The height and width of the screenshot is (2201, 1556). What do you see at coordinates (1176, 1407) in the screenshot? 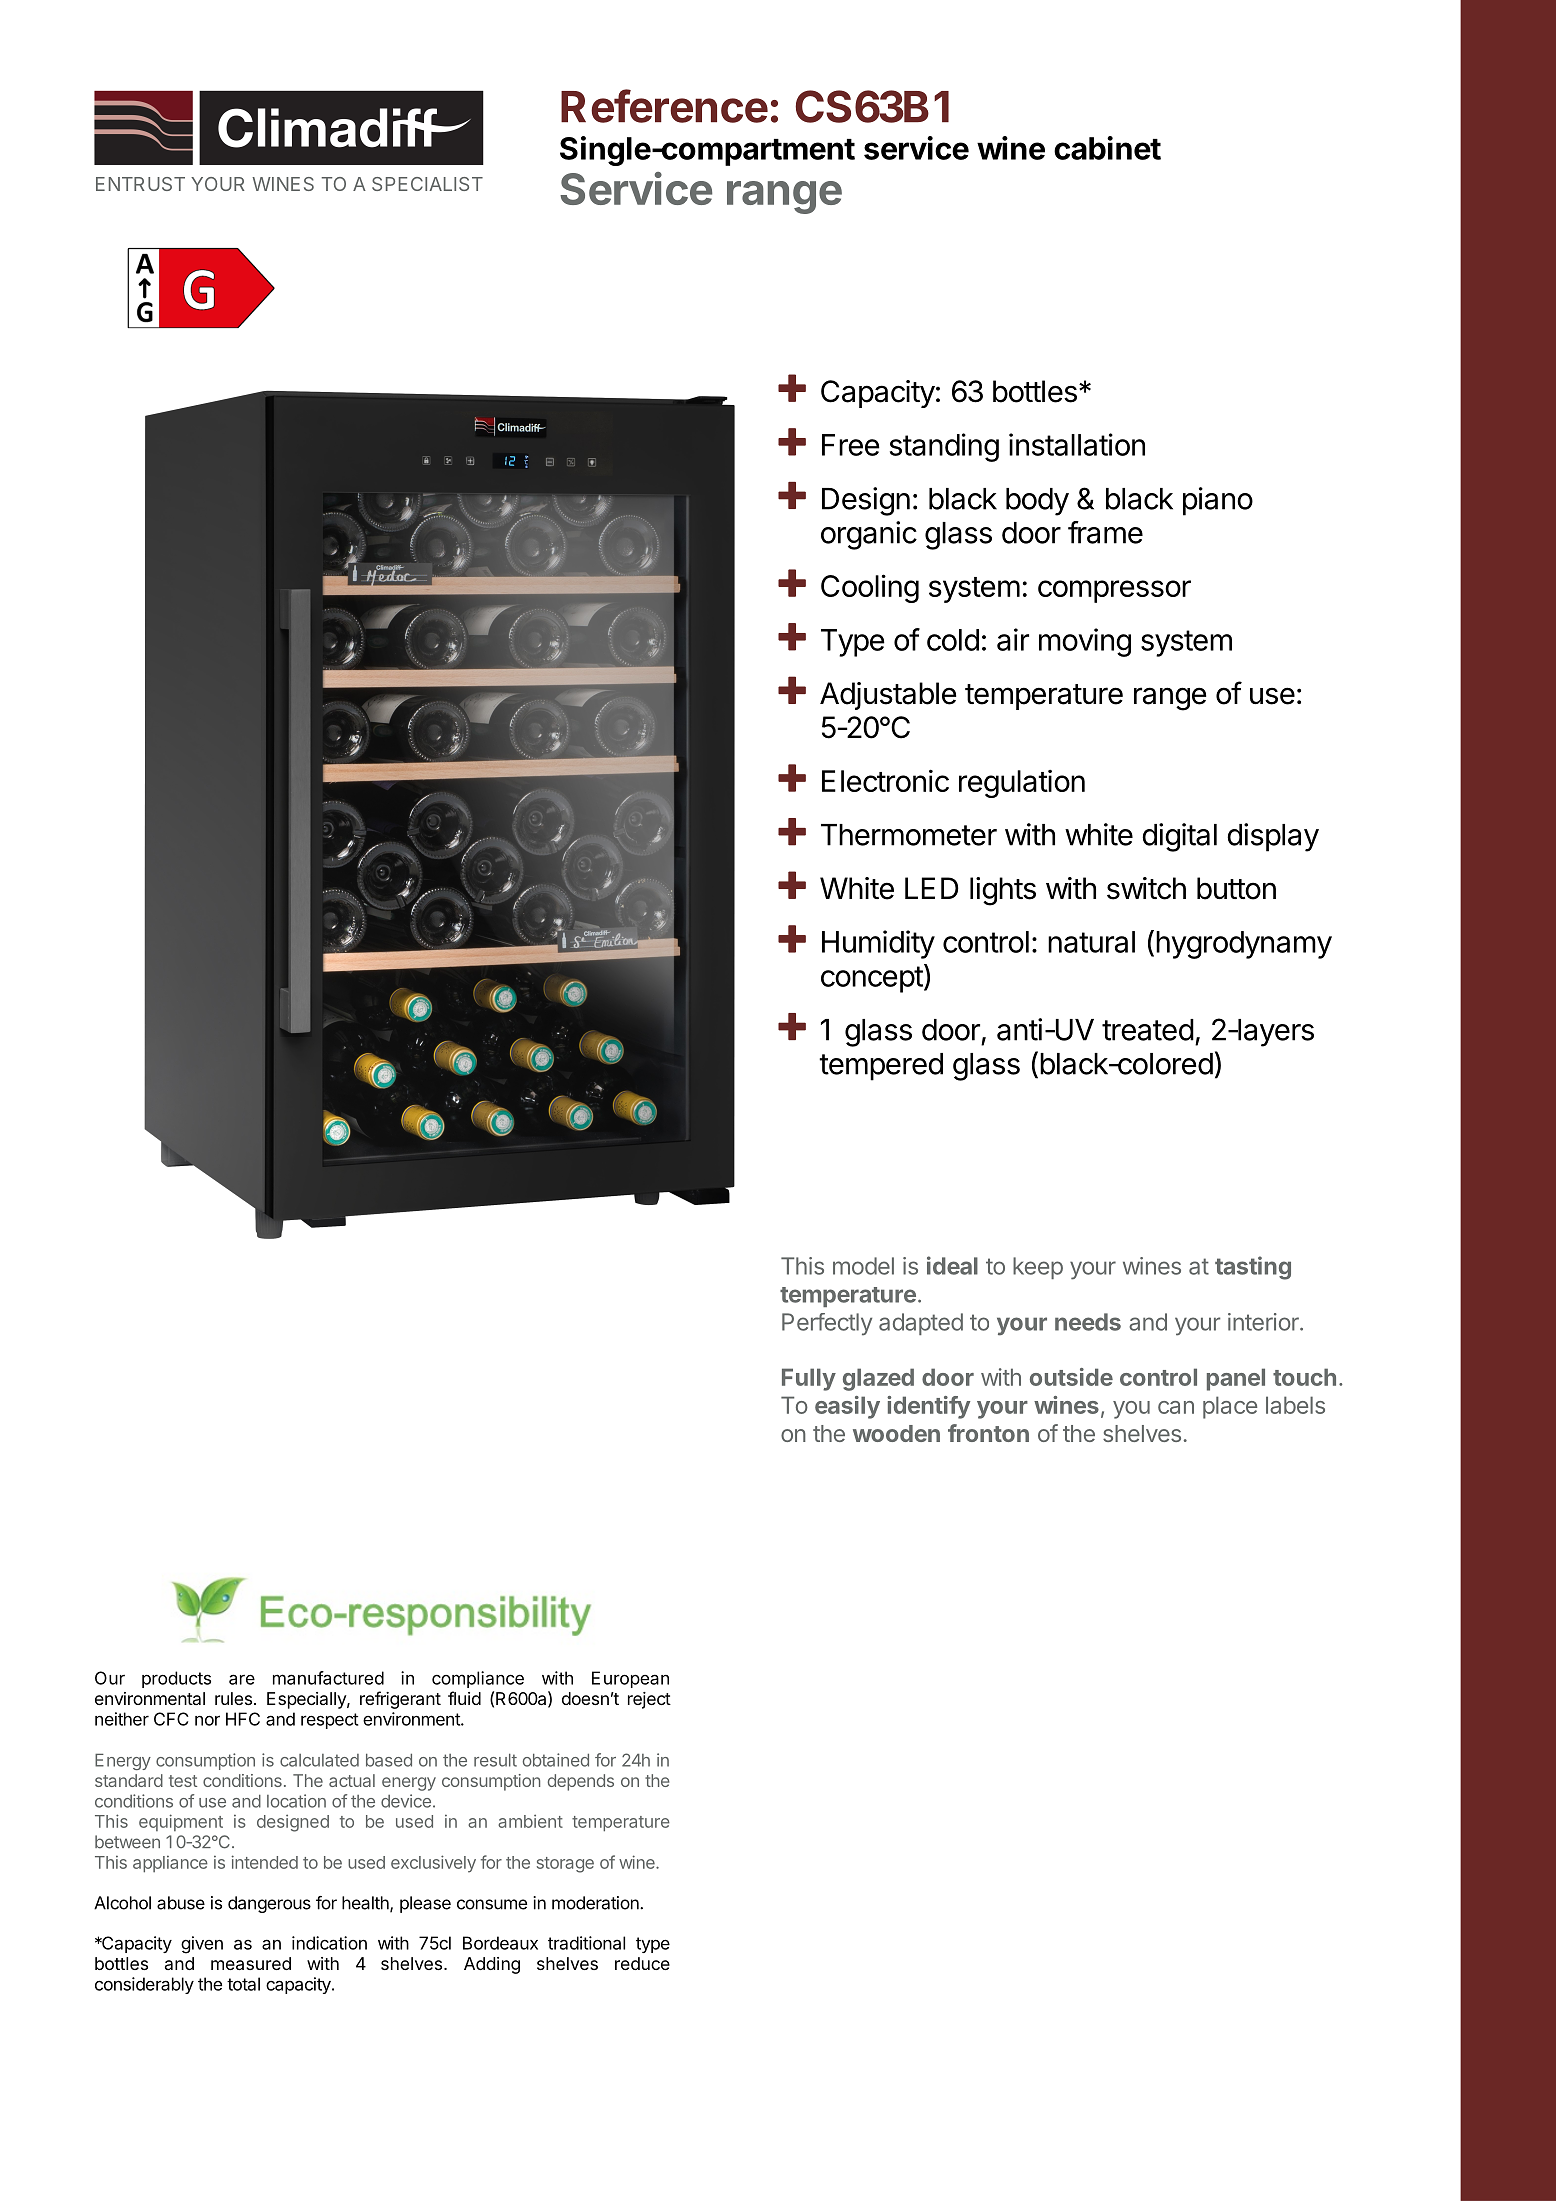
I see `can` at bounding box center [1176, 1407].
